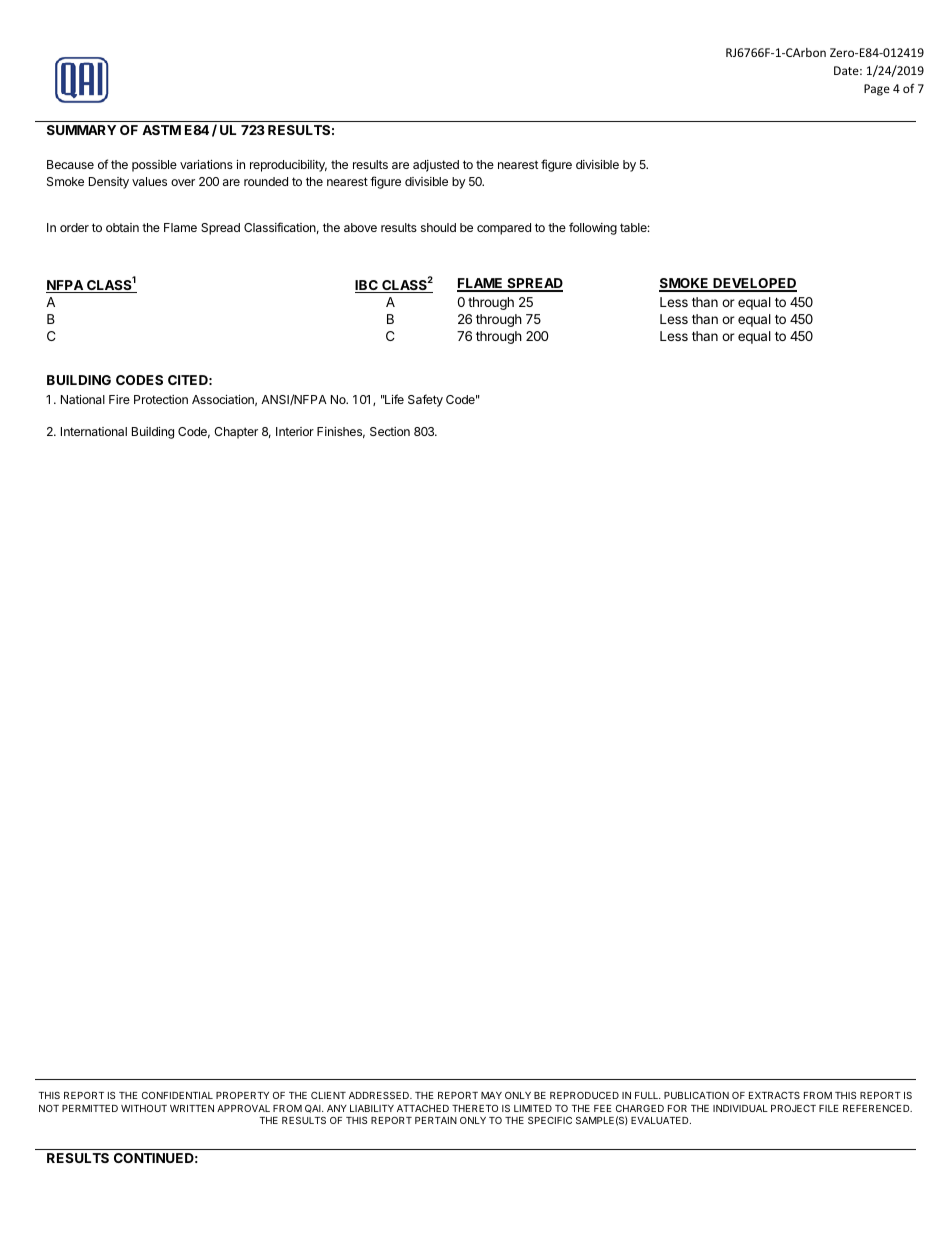  I want to click on Safety, so click(425, 400).
